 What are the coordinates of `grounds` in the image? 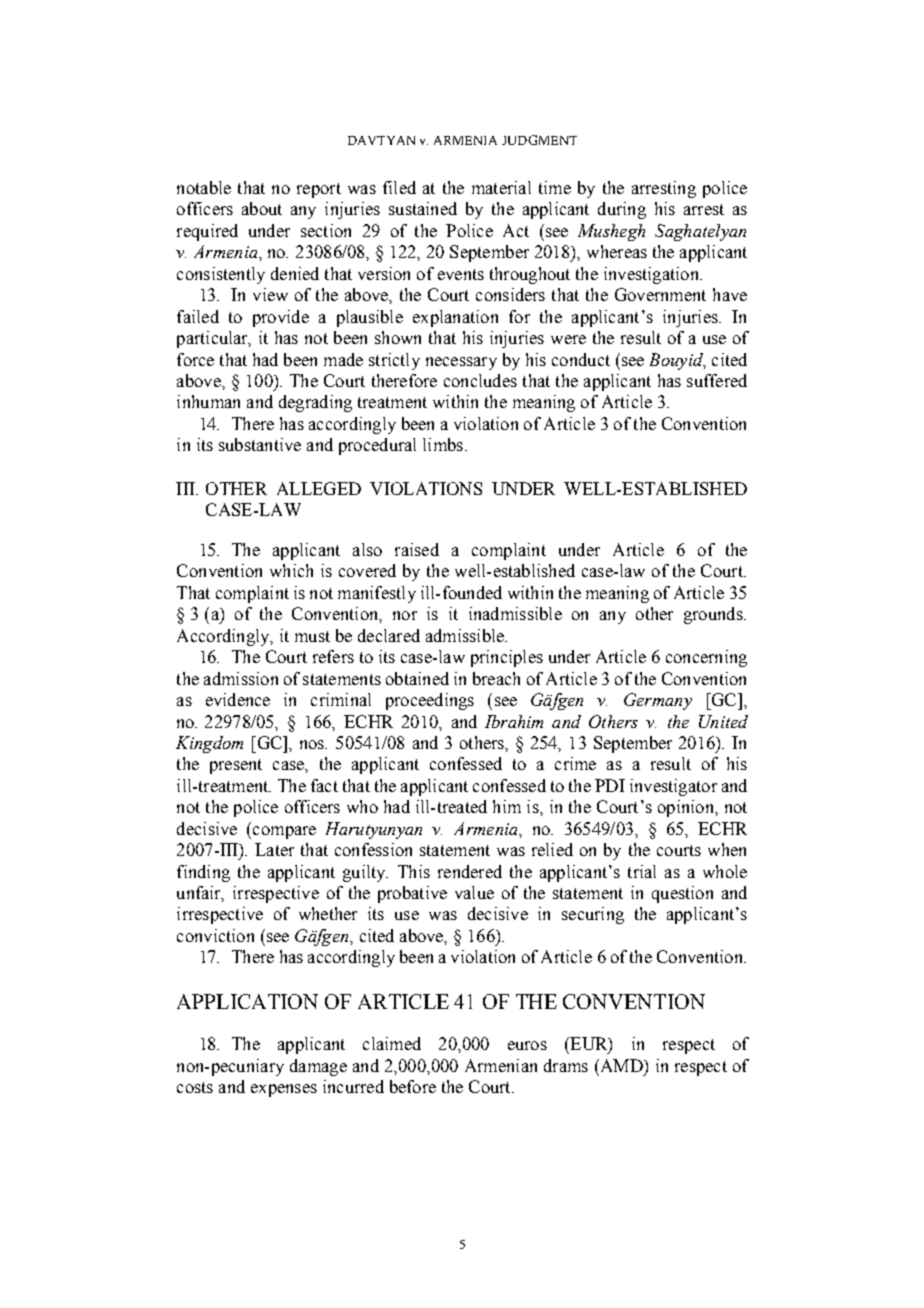 It's located at (714, 615).
